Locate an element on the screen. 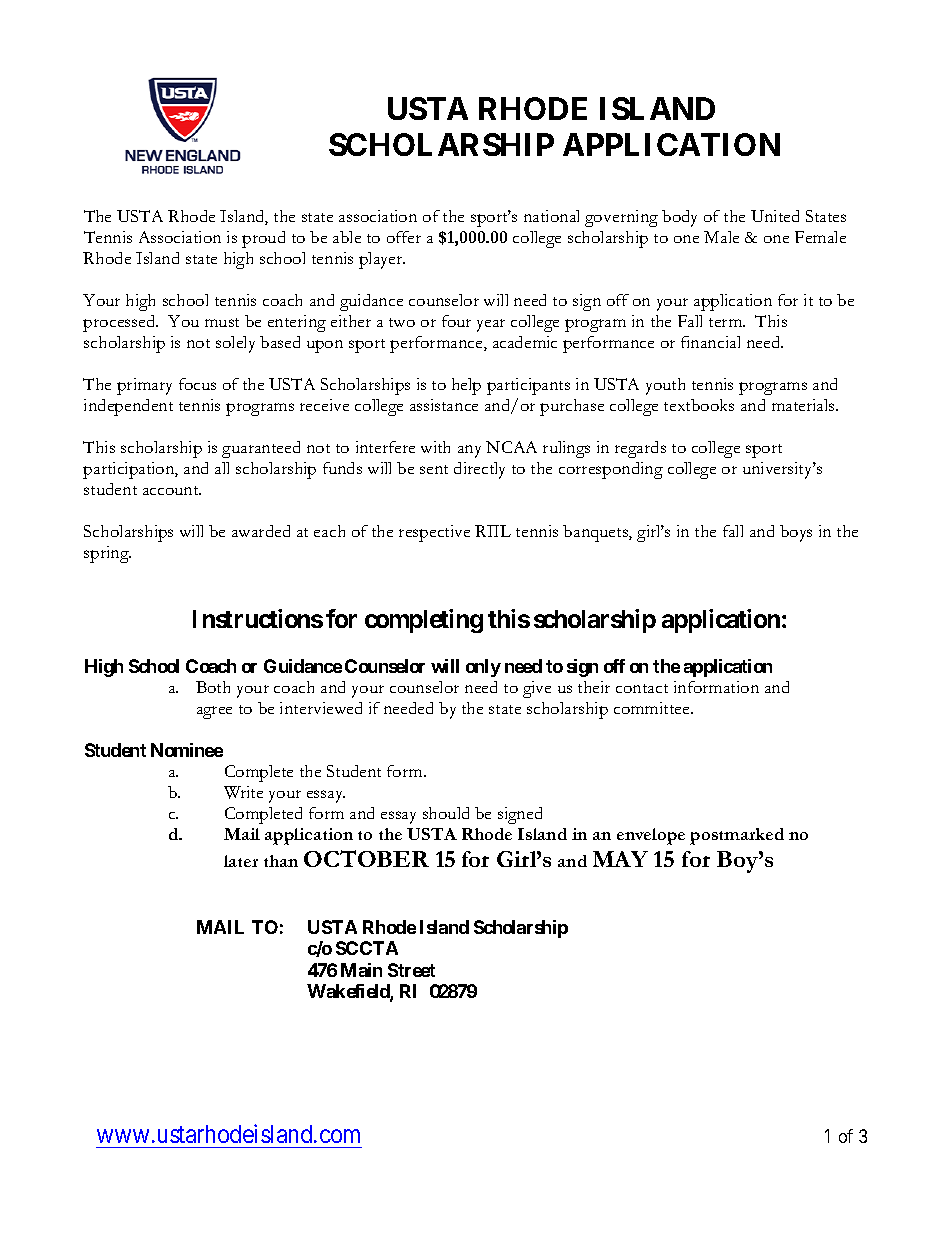  later is located at coordinates (241, 861).
